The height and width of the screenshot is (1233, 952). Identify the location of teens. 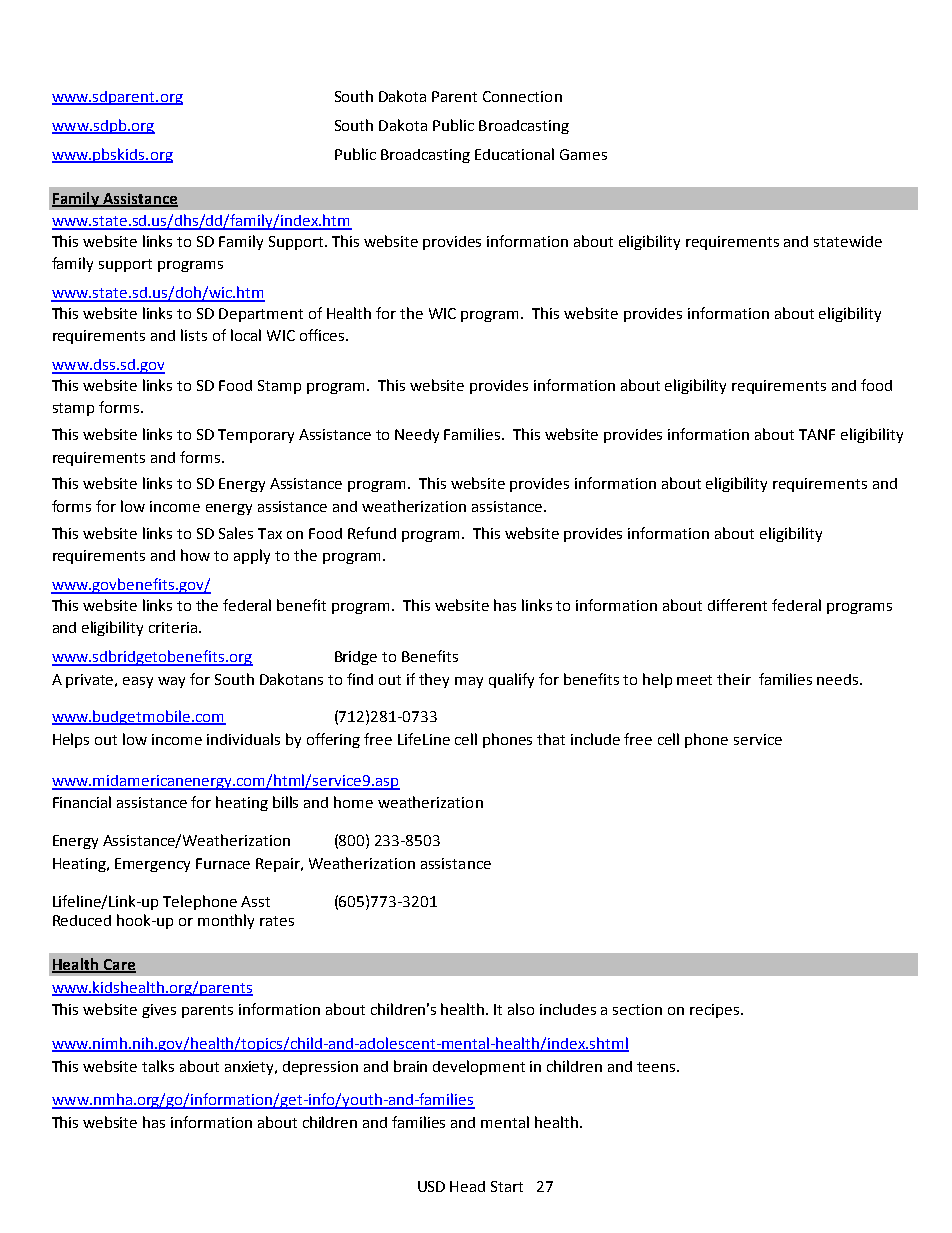
(657, 1067).
